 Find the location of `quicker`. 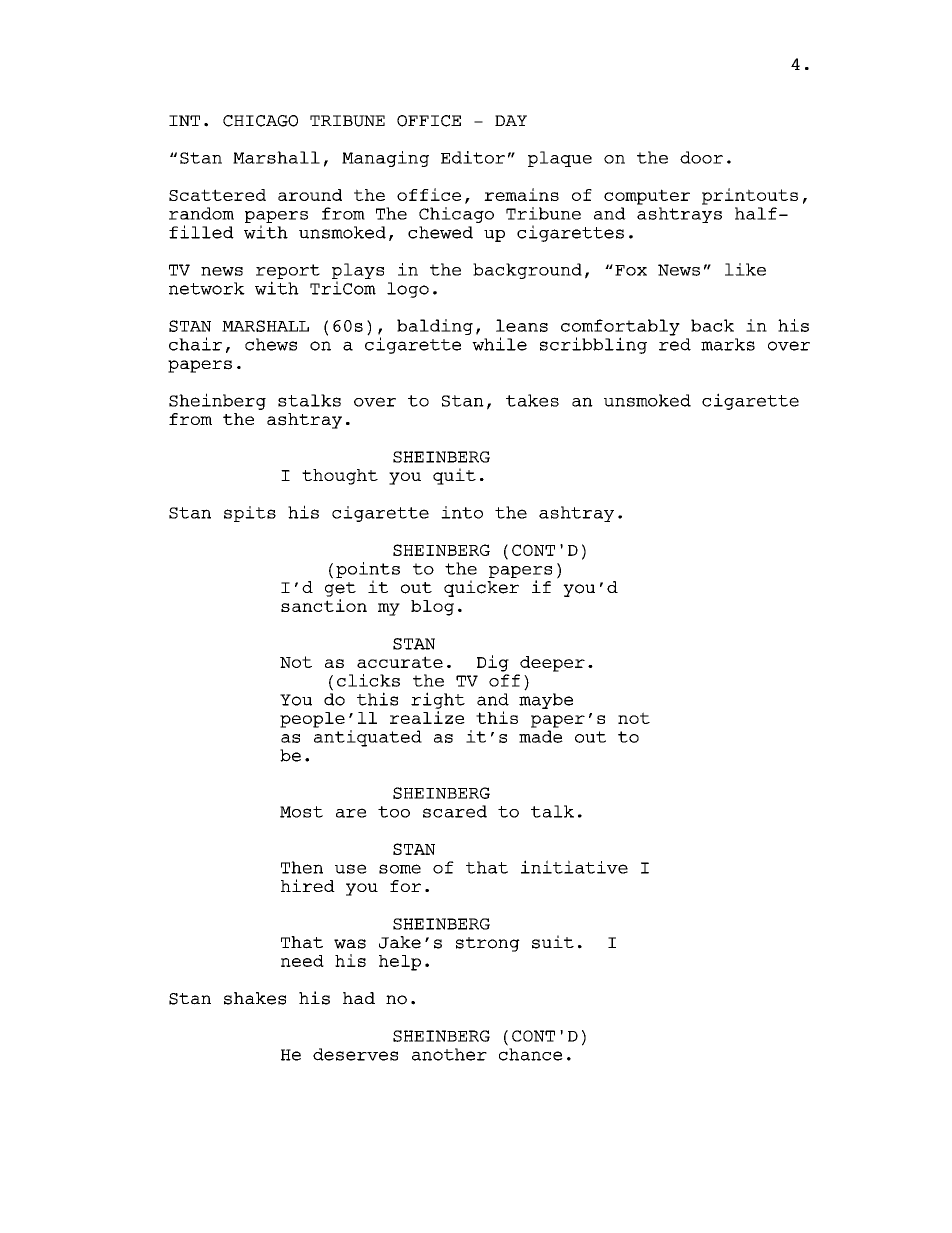

quicker is located at coordinates (481, 588).
